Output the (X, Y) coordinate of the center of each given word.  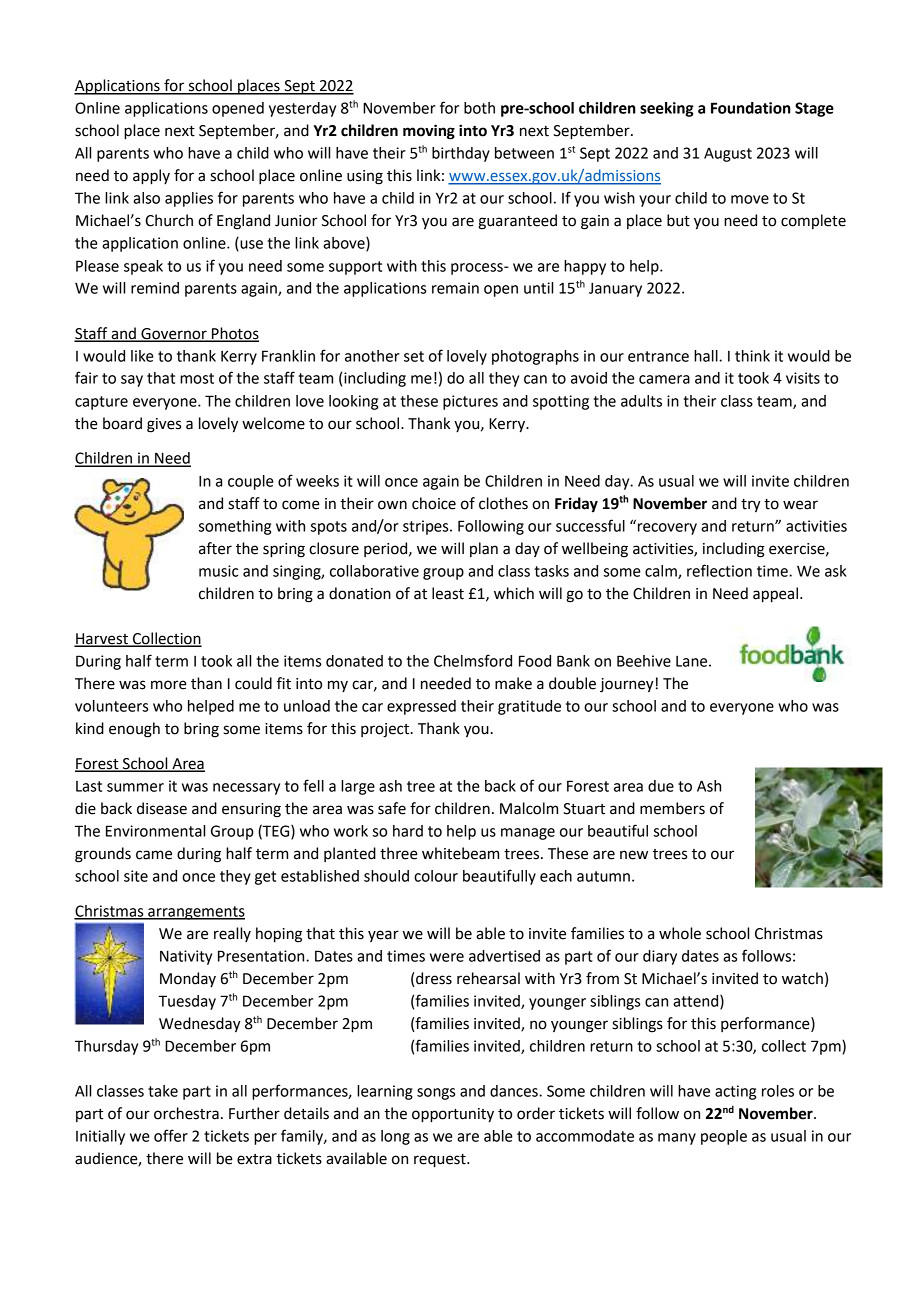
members (672, 808)
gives (164, 425)
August (728, 155)
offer (171, 1135)
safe (392, 808)
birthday (461, 154)
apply (151, 177)
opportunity (453, 1115)
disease (162, 808)
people (724, 1137)
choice (434, 503)
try (751, 506)
